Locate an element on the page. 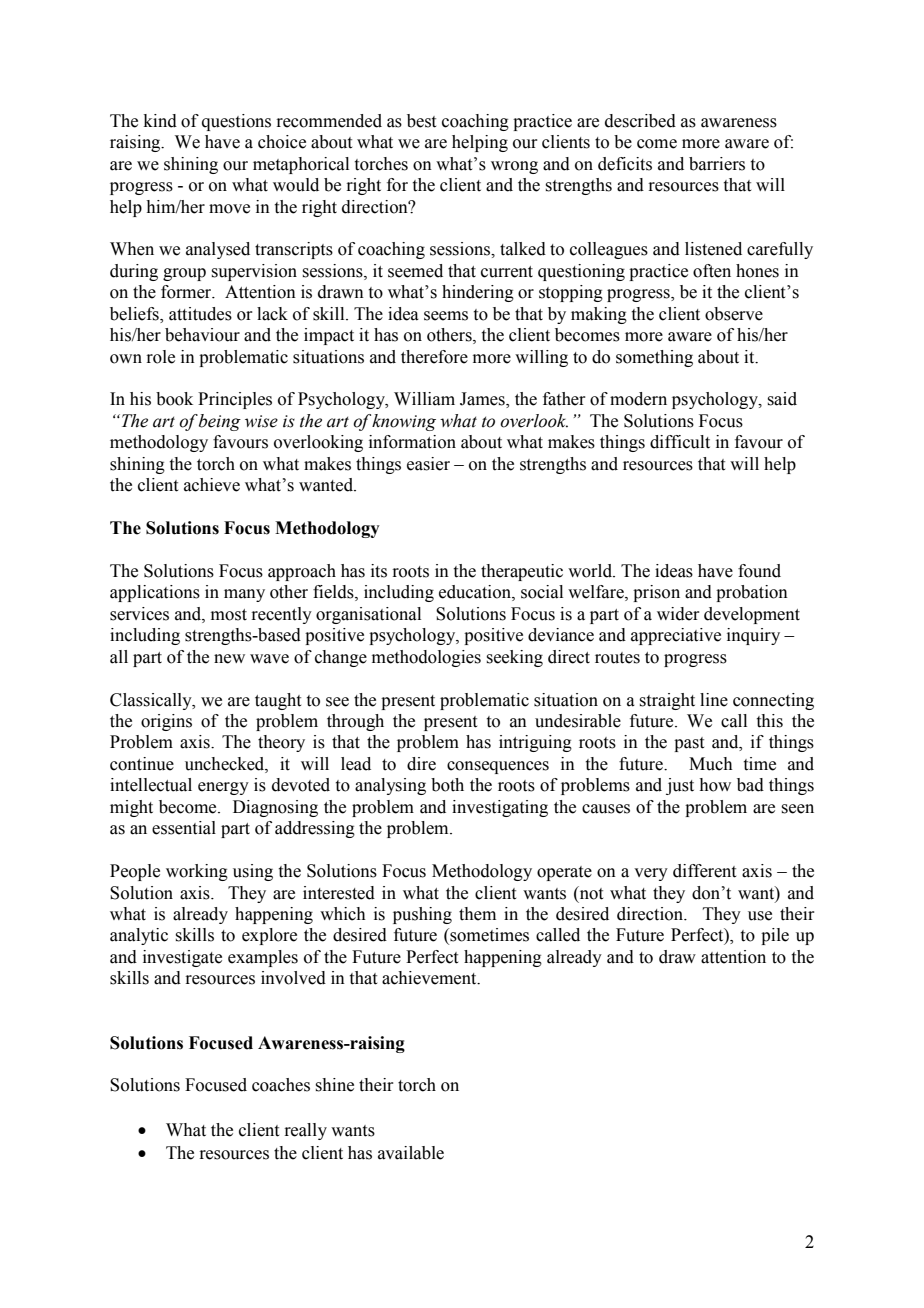  barriers is located at coordinates (717, 164).
